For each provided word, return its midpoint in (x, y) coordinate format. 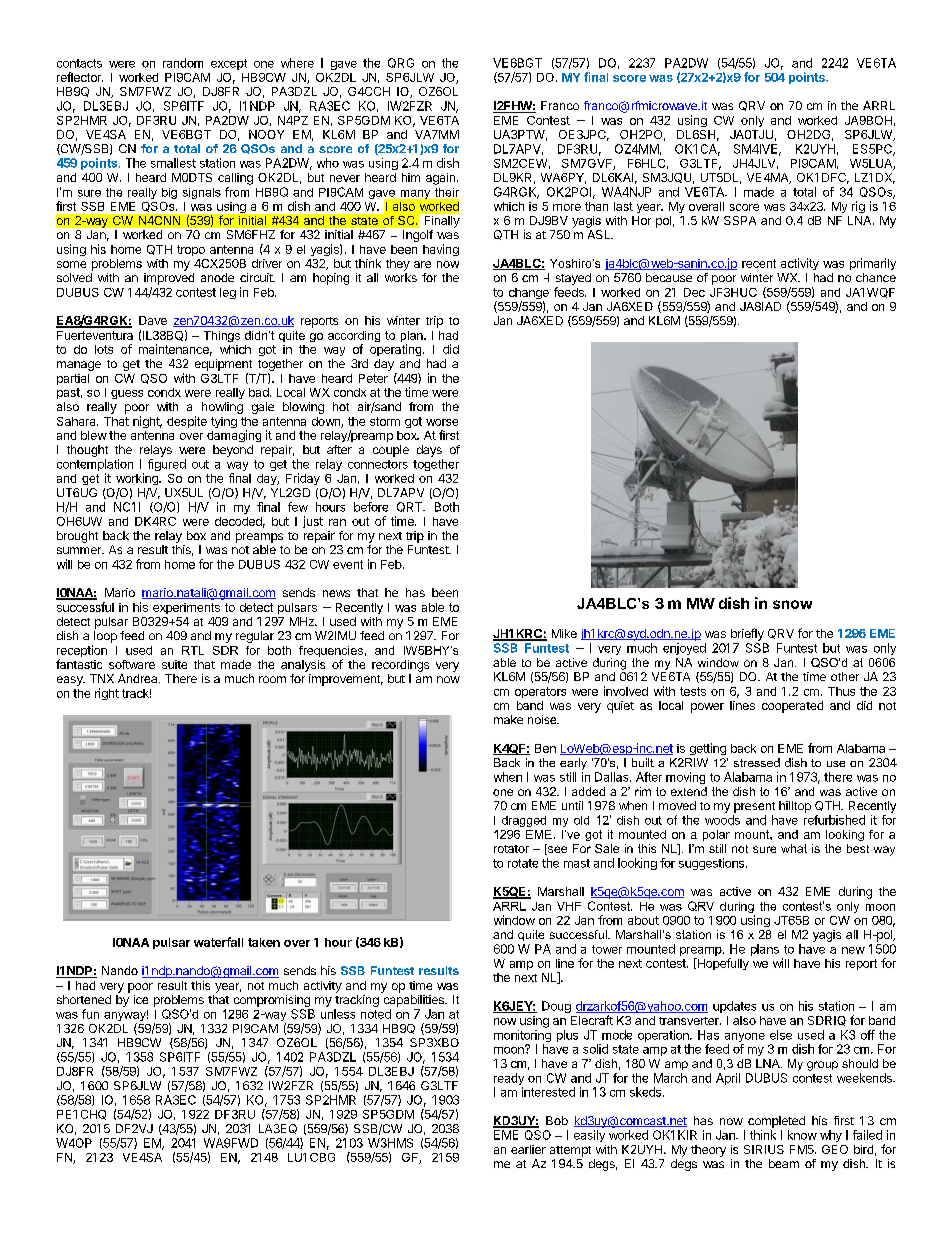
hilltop (795, 807)
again (440, 179)
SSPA (740, 220)
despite (187, 422)
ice (141, 999)
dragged (524, 821)
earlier (528, 1149)
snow (792, 604)
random (183, 63)
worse (442, 422)
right (107, 694)
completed (776, 1122)
